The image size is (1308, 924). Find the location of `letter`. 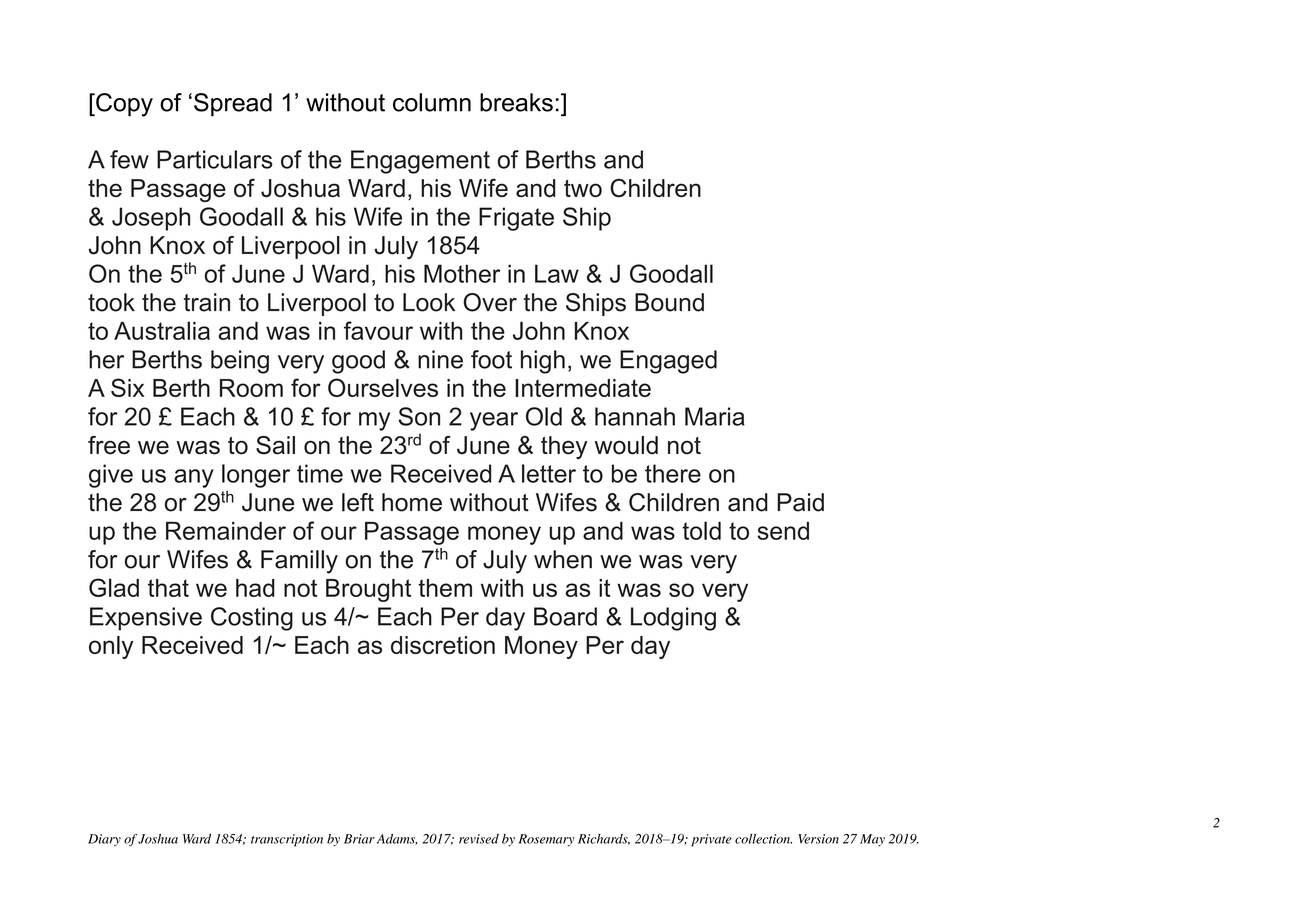

letter is located at coordinates (549, 473).
